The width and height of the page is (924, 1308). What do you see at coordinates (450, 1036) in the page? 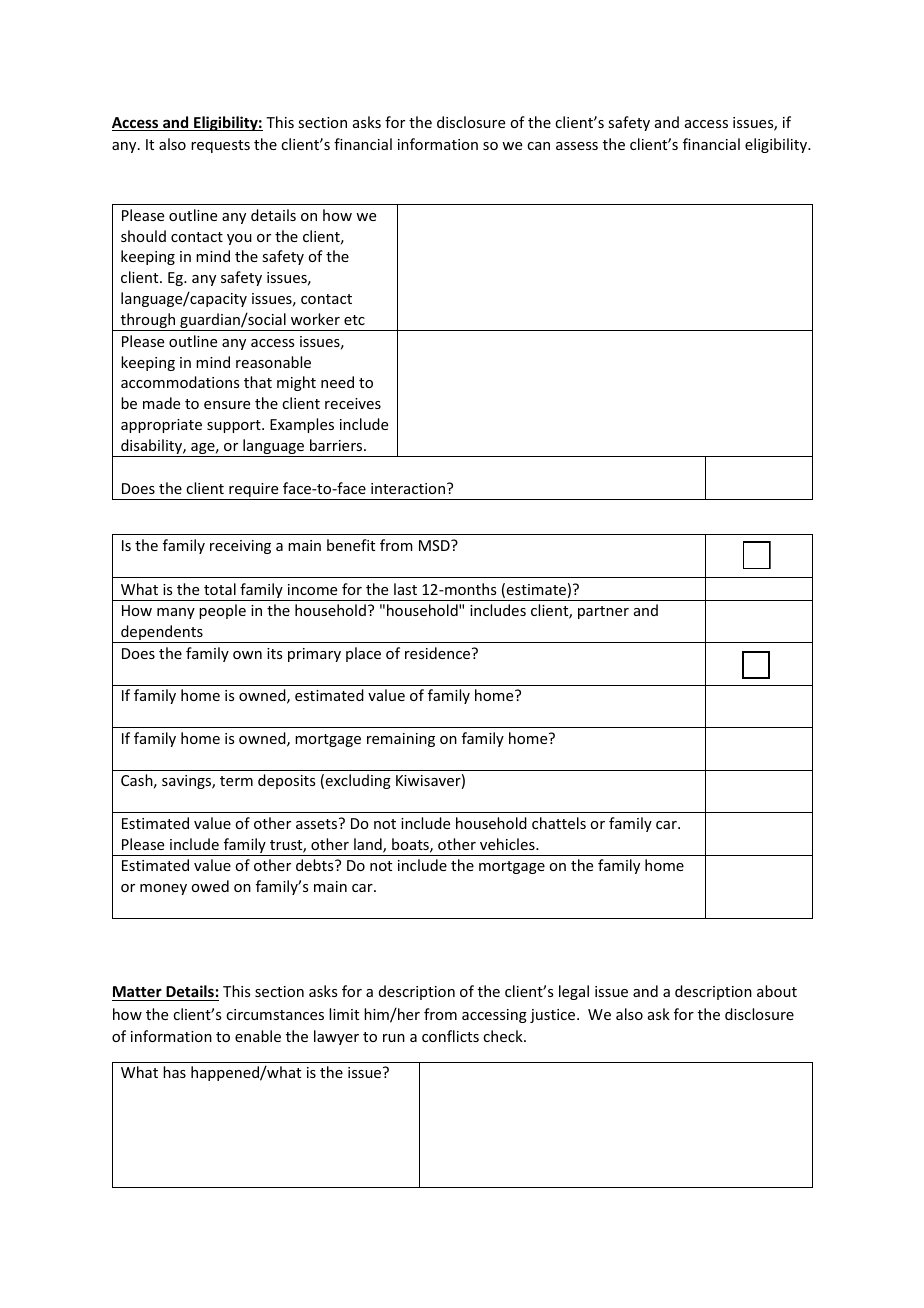
I see `conflicts` at bounding box center [450, 1036].
